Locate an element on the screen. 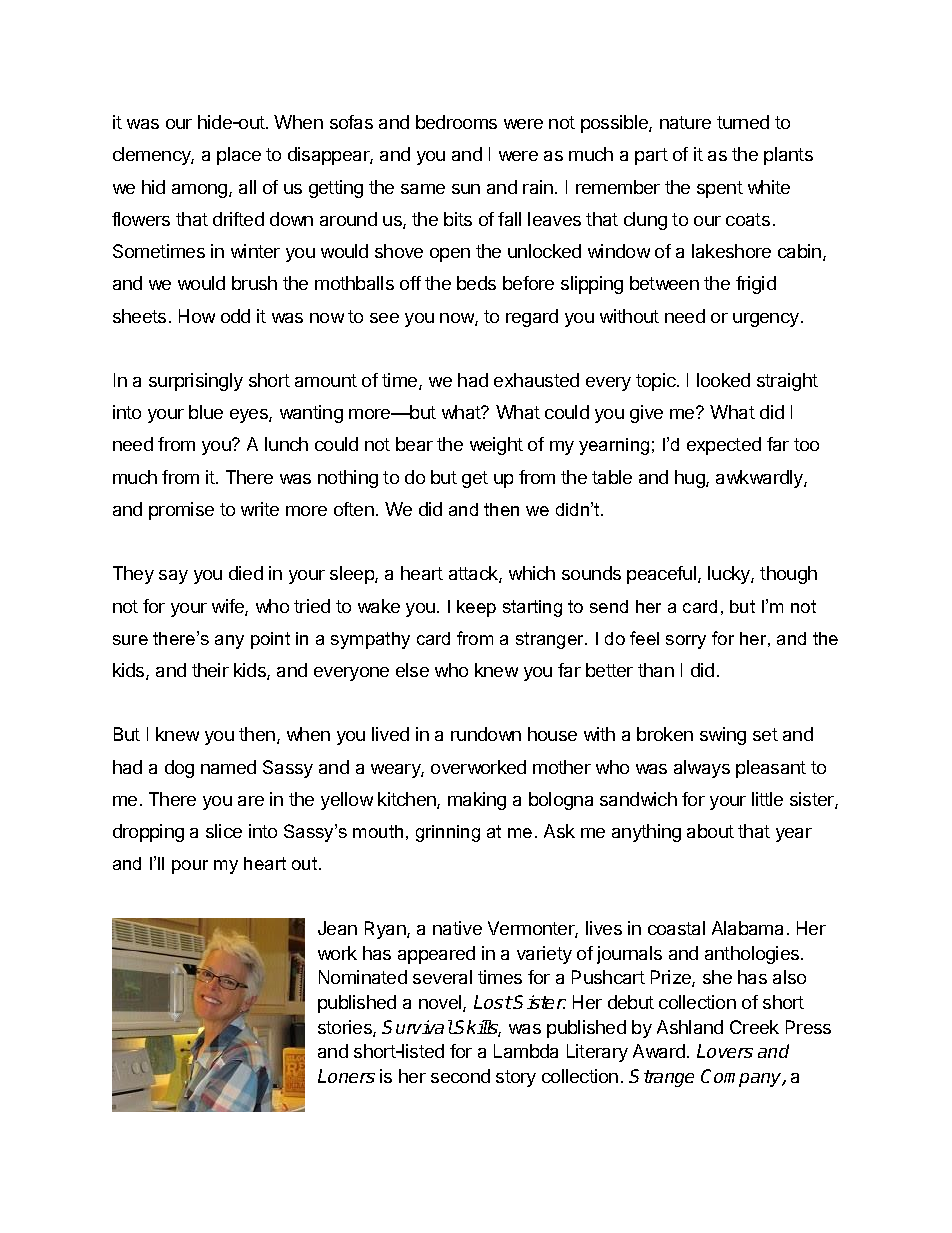 This screenshot has width=952, height=1233. bedrooms is located at coordinates (456, 122).
